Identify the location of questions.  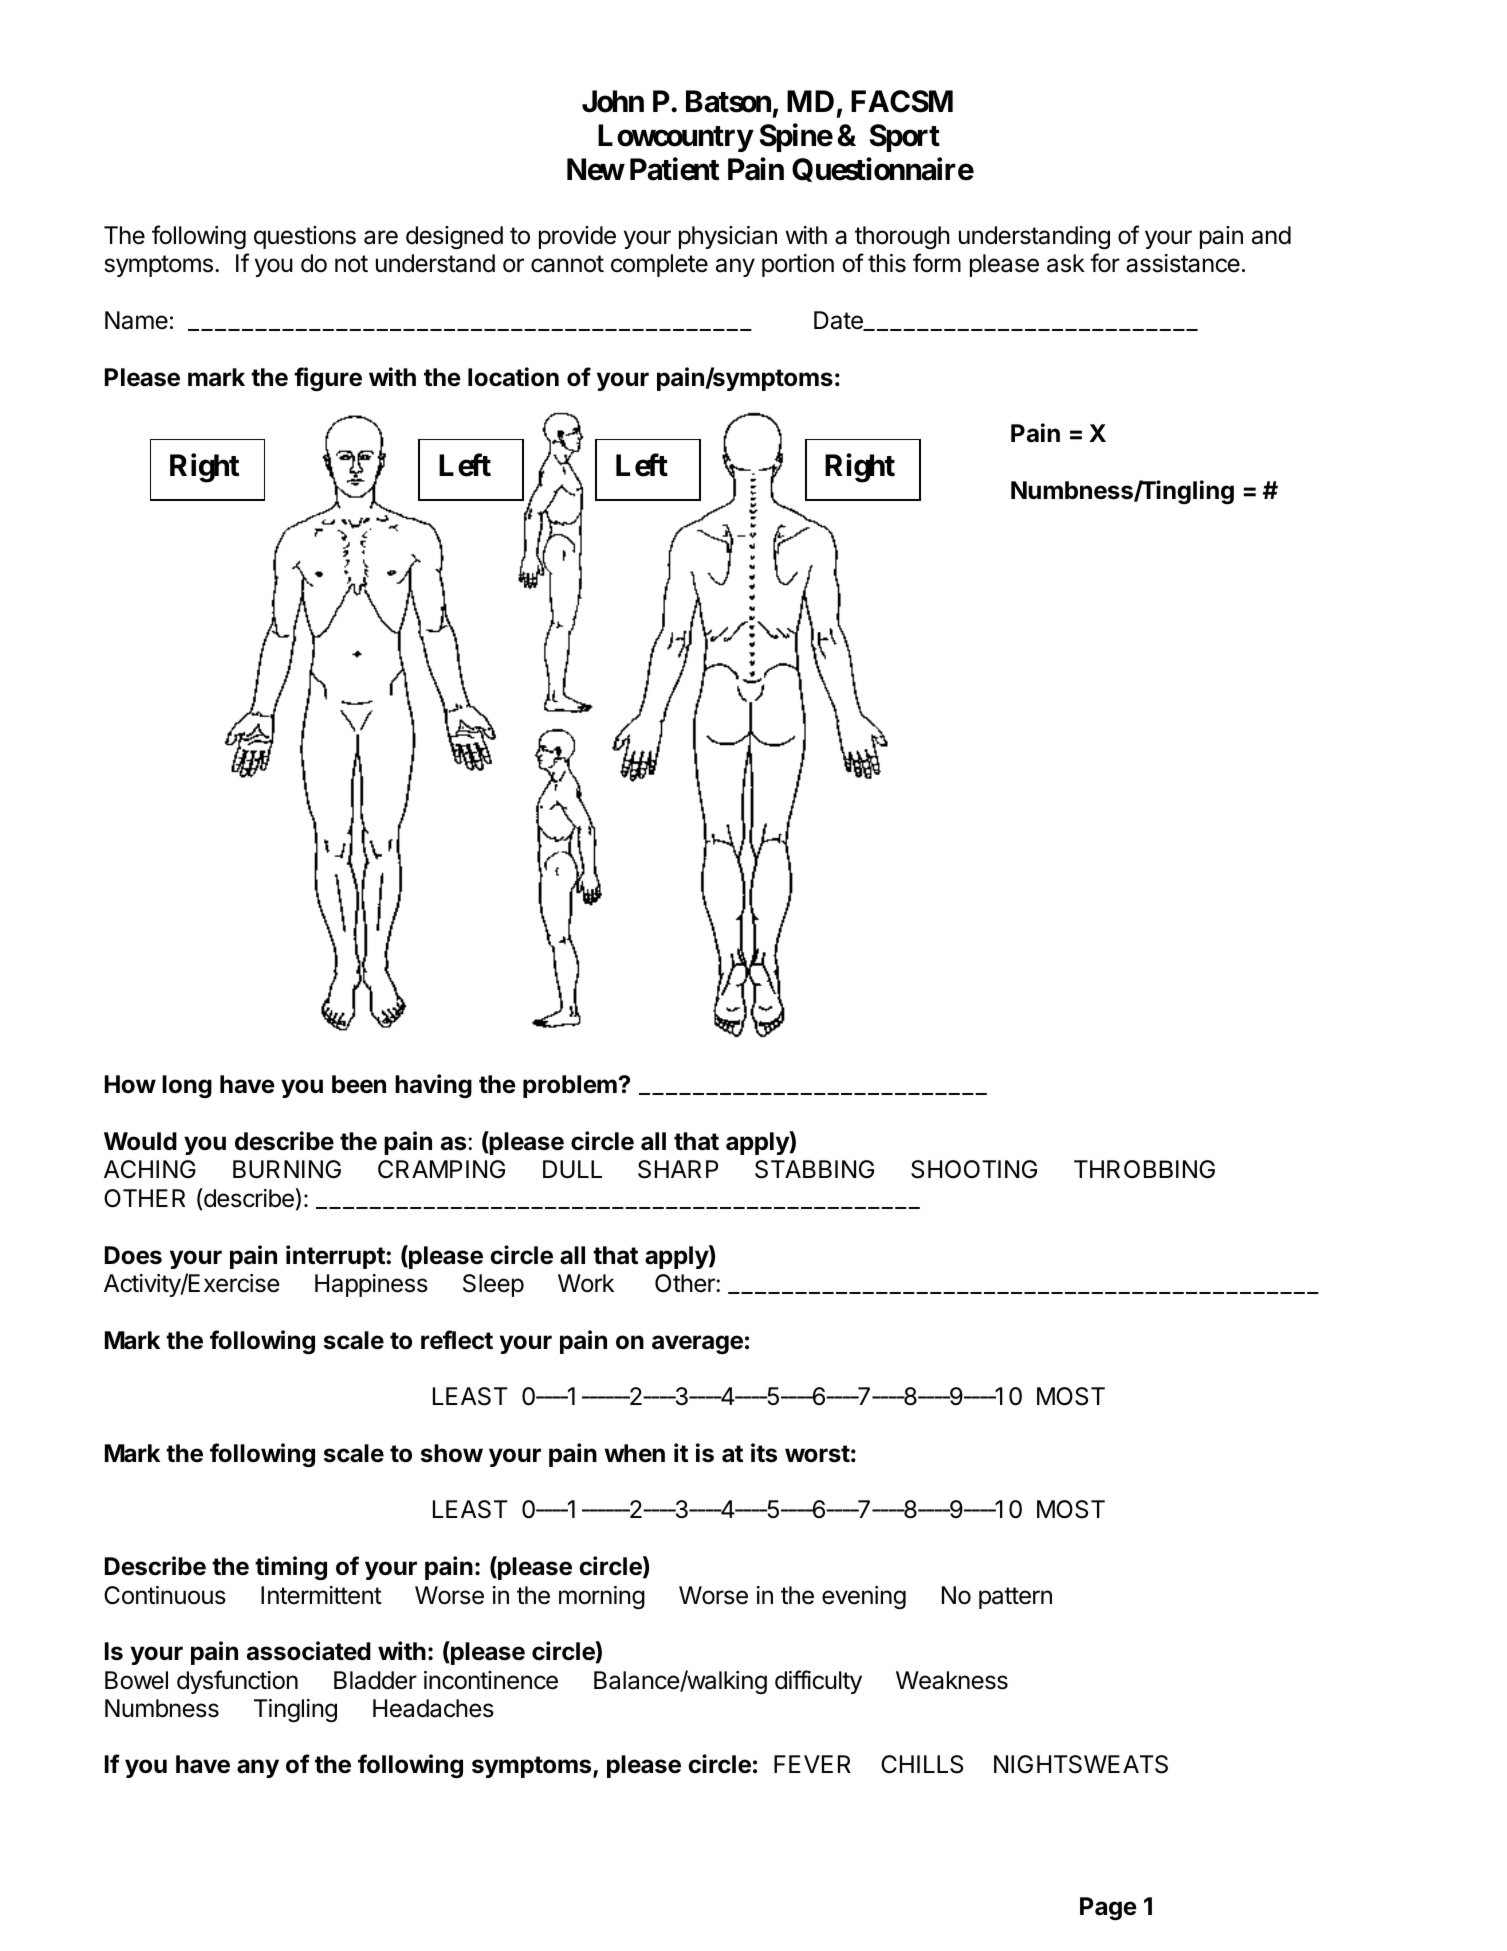
(305, 237).
